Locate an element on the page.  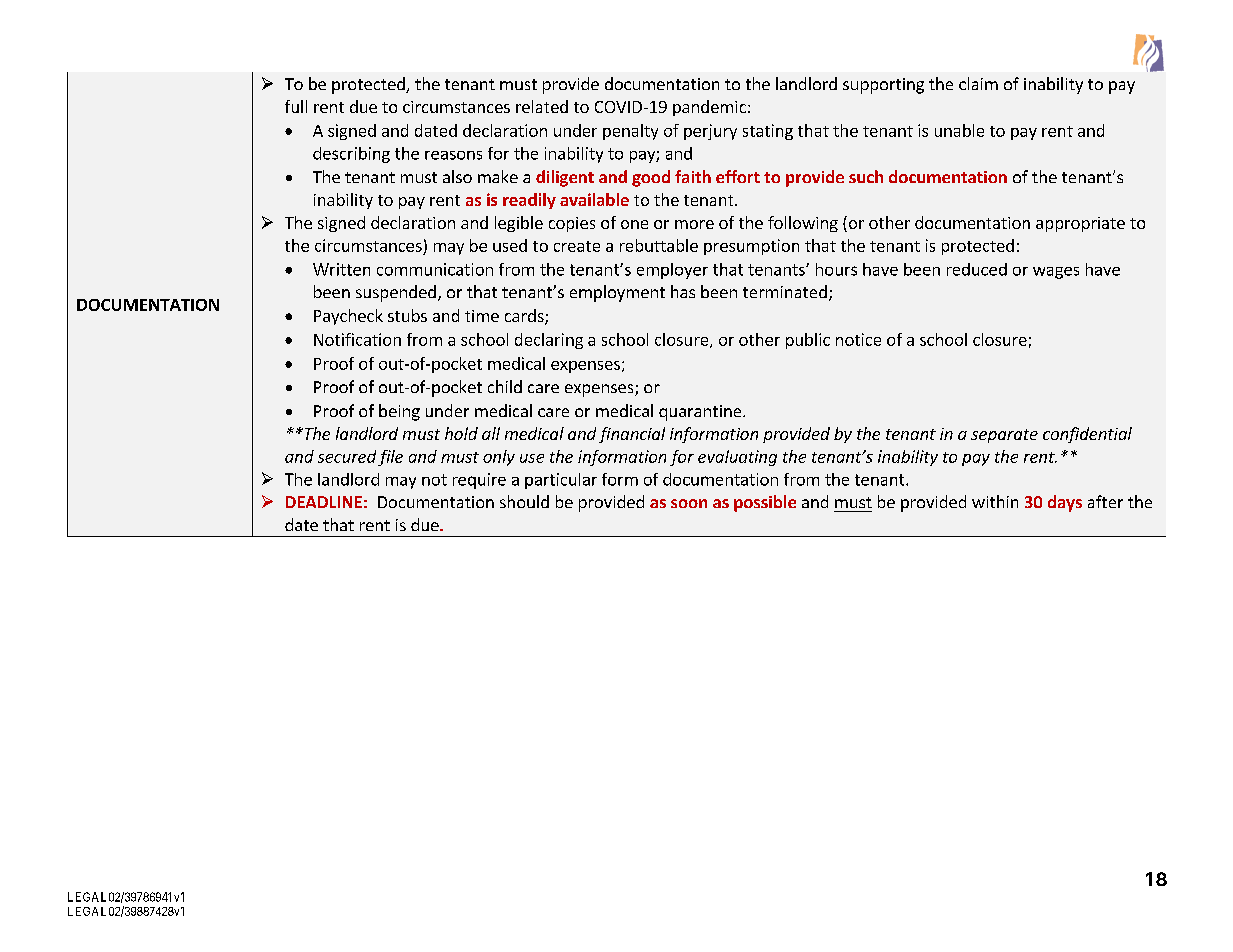
appropriate is located at coordinates (1080, 224).
